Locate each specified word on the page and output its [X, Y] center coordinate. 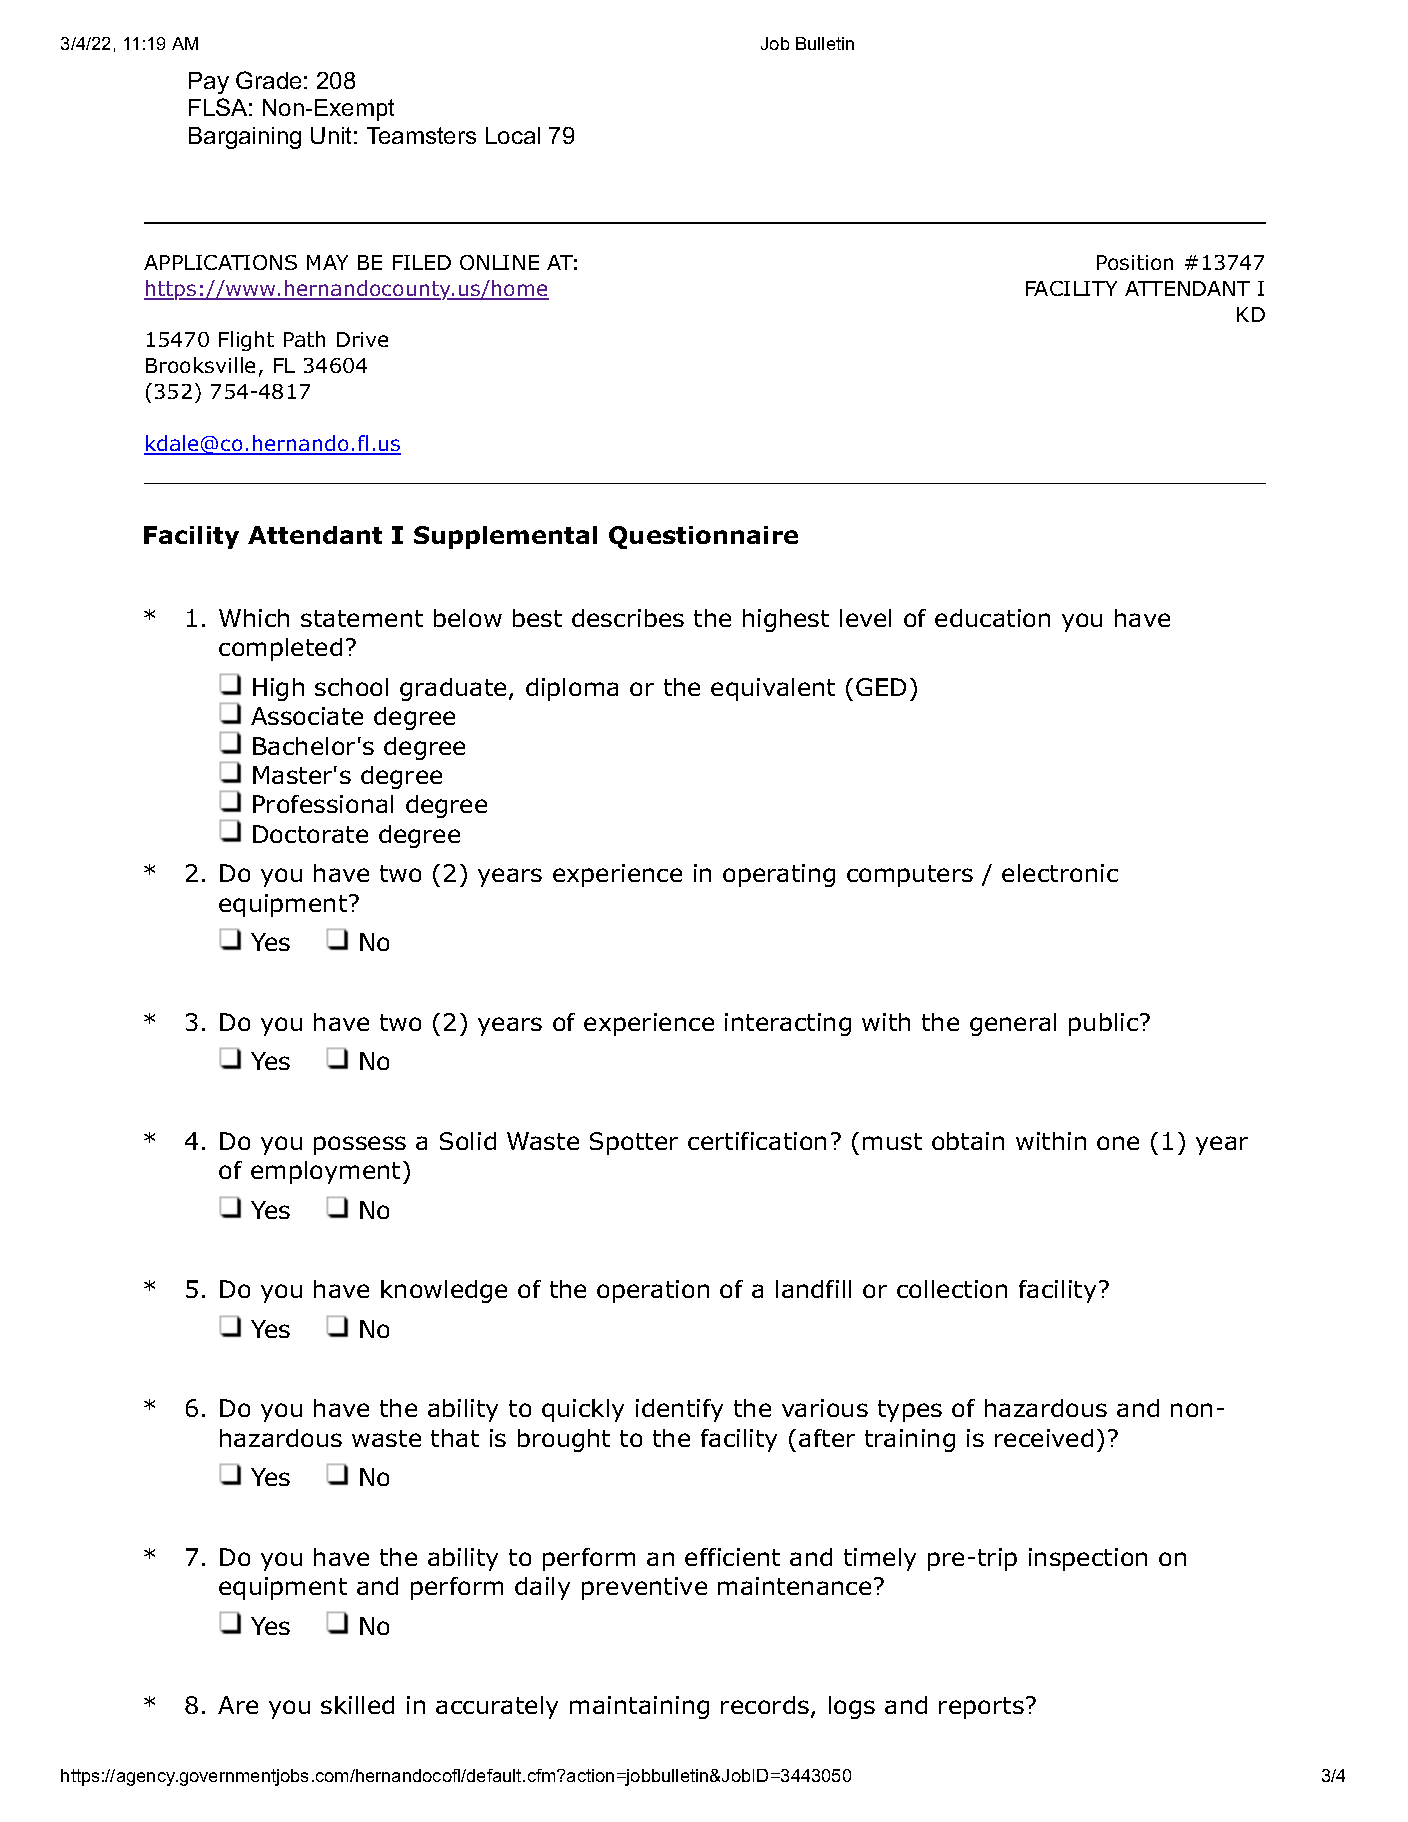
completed [280, 649]
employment [325, 1172]
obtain [968, 1141]
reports [981, 1708]
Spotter [634, 1143]
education [992, 618]
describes [628, 618]
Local [513, 135]
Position [1135, 262]
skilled [357, 1705]
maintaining [639, 1707]
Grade [268, 80]
